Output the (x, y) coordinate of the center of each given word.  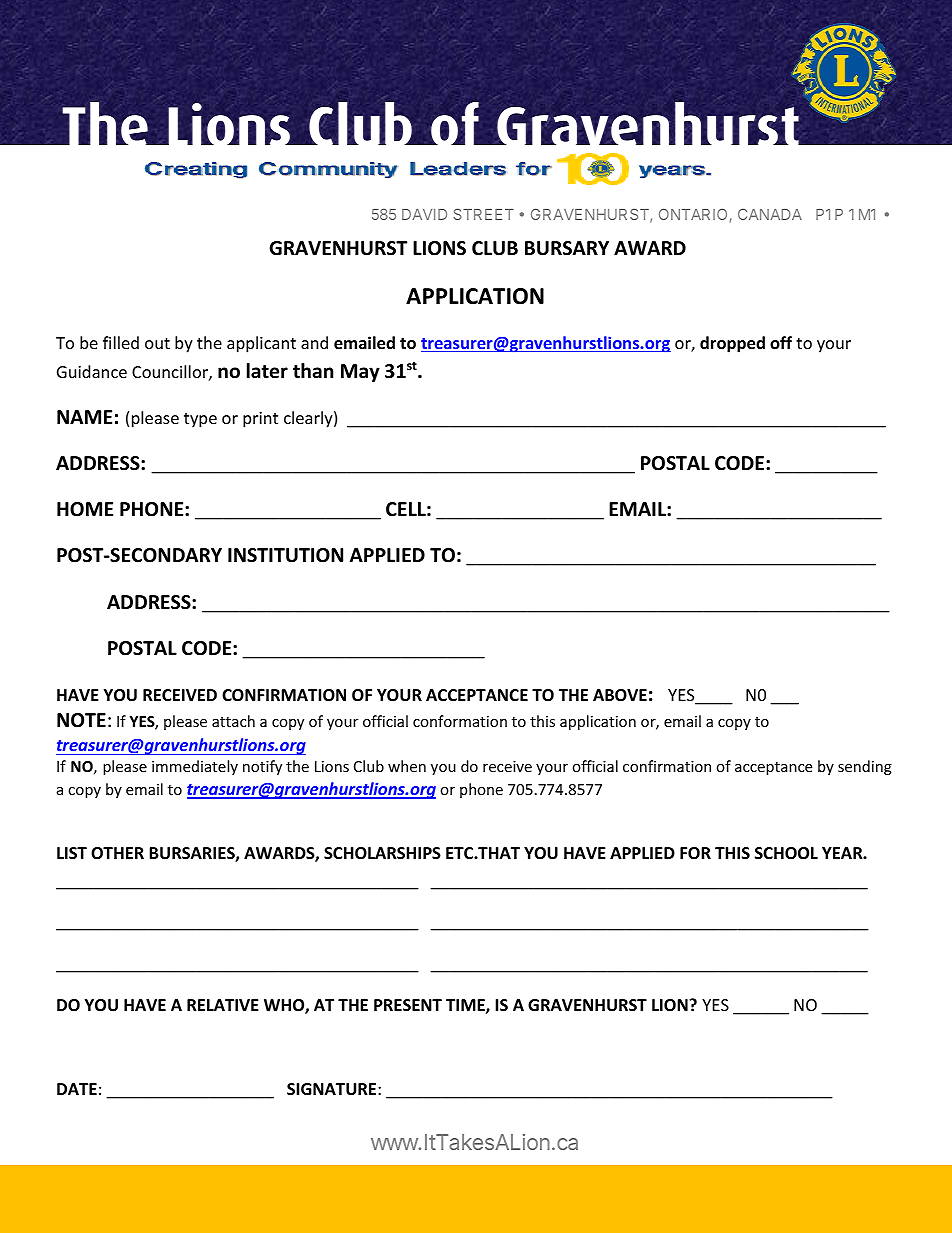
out (157, 343)
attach (233, 721)
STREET (483, 214)
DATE (77, 1089)
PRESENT (408, 1005)
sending (865, 767)
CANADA (770, 214)
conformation (460, 721)
